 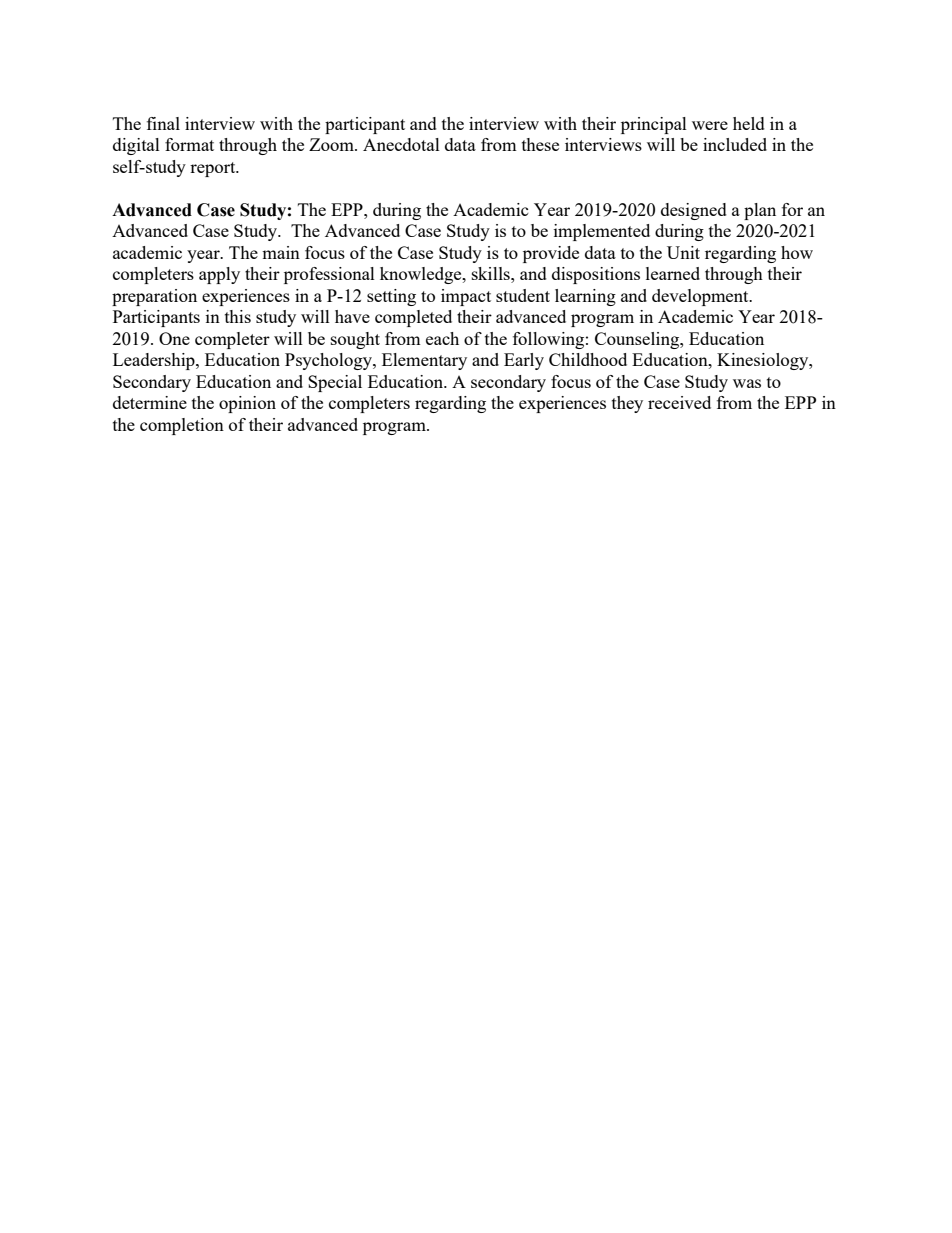 I want to click on Anecdotal, so click(x=401, y=144).
